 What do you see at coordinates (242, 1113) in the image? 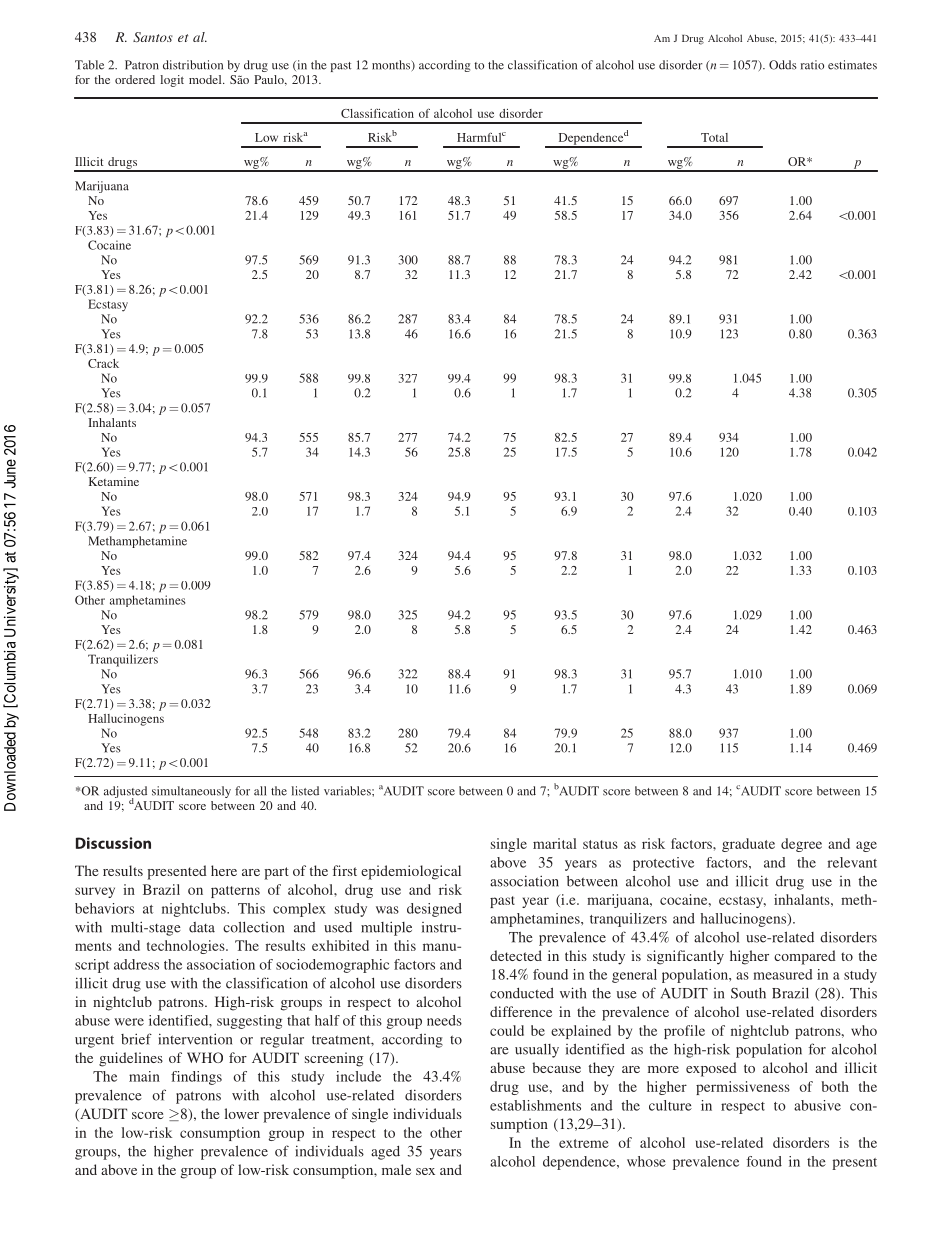
I see `lower` at bounding box center [242, 1113].
